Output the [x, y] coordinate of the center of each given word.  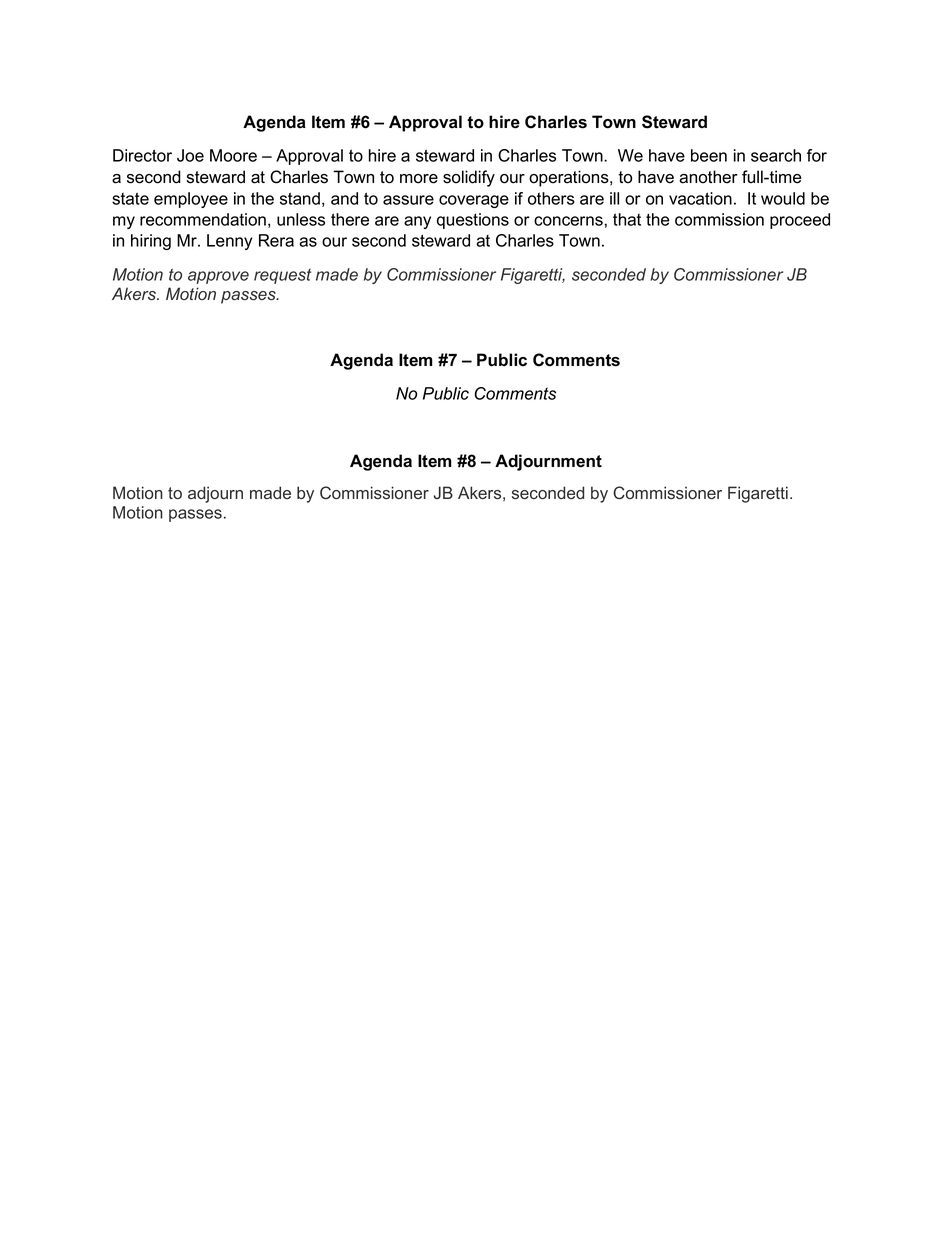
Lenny [229, 242]
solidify [469, 178]
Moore [233, 155]
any [417, 222]
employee [191, 200]
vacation [700, 198]
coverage [474, 201]
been [709, 155]
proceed [800, 221]
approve [218, 277]
